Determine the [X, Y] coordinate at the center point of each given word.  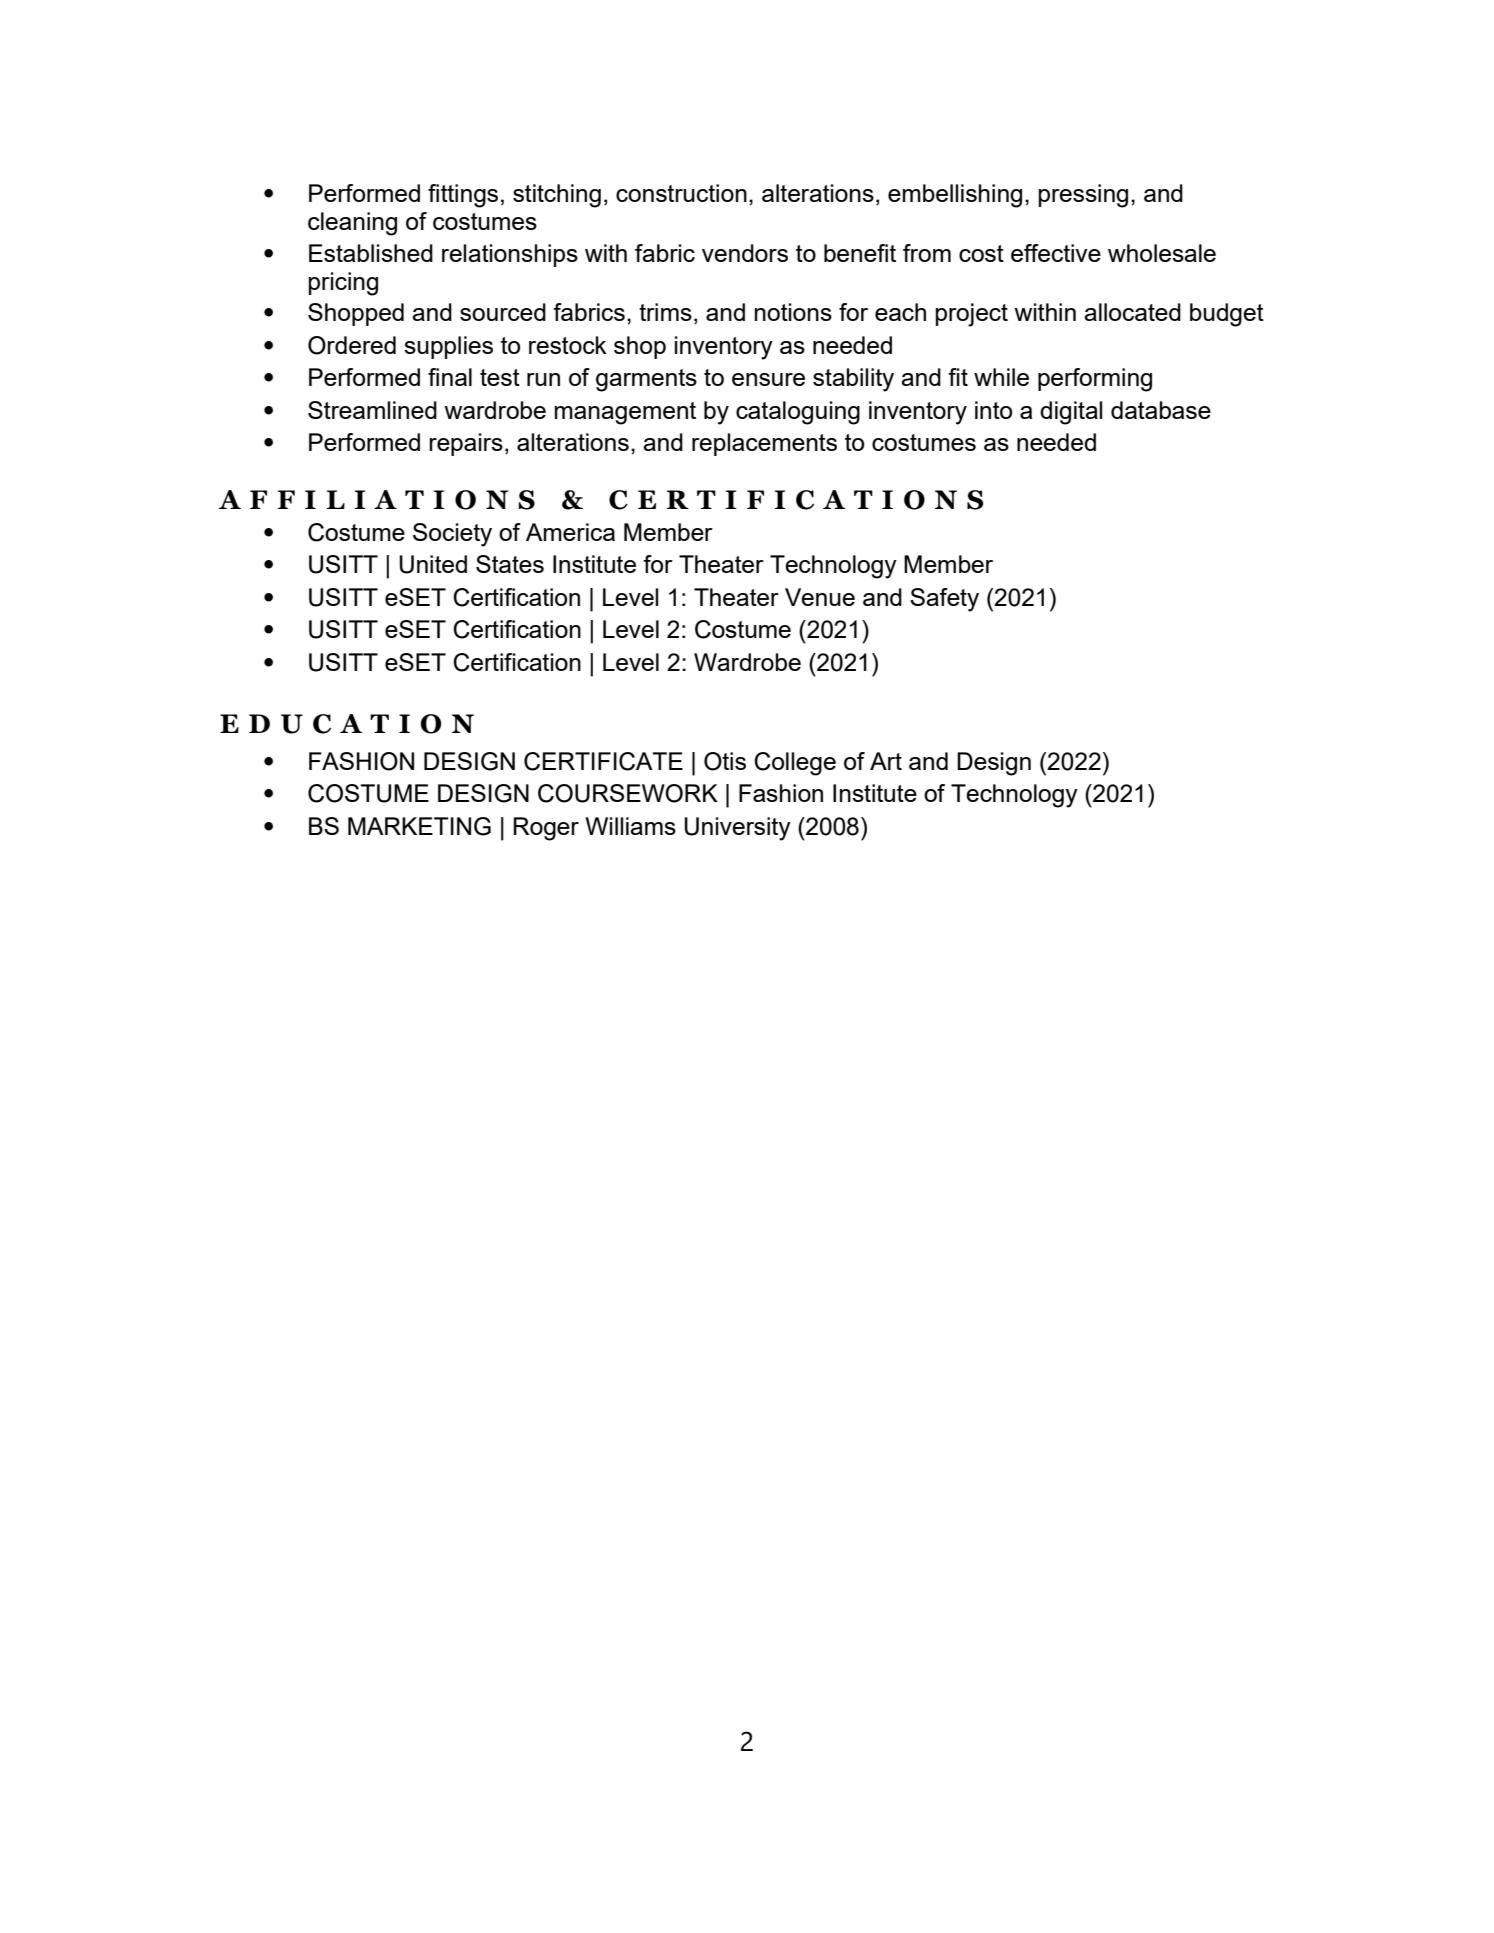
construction [681, 193]
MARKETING [419, 826]
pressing [1083, 196]
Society [452, 535]
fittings [463, 196]
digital [1071, 413]
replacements [764, 444]
